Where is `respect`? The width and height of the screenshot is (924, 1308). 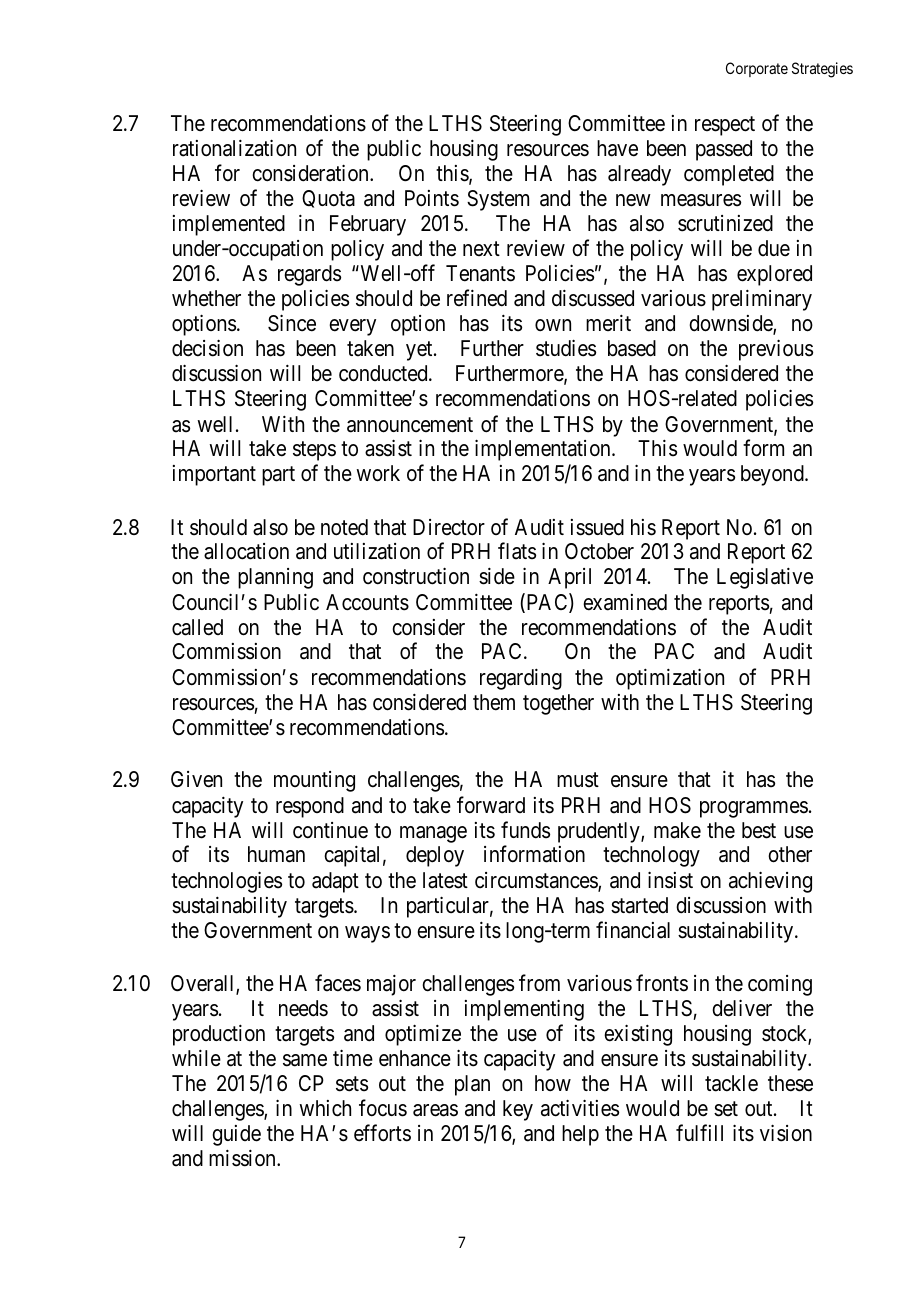
respect is located at coordinates (725, 126).
